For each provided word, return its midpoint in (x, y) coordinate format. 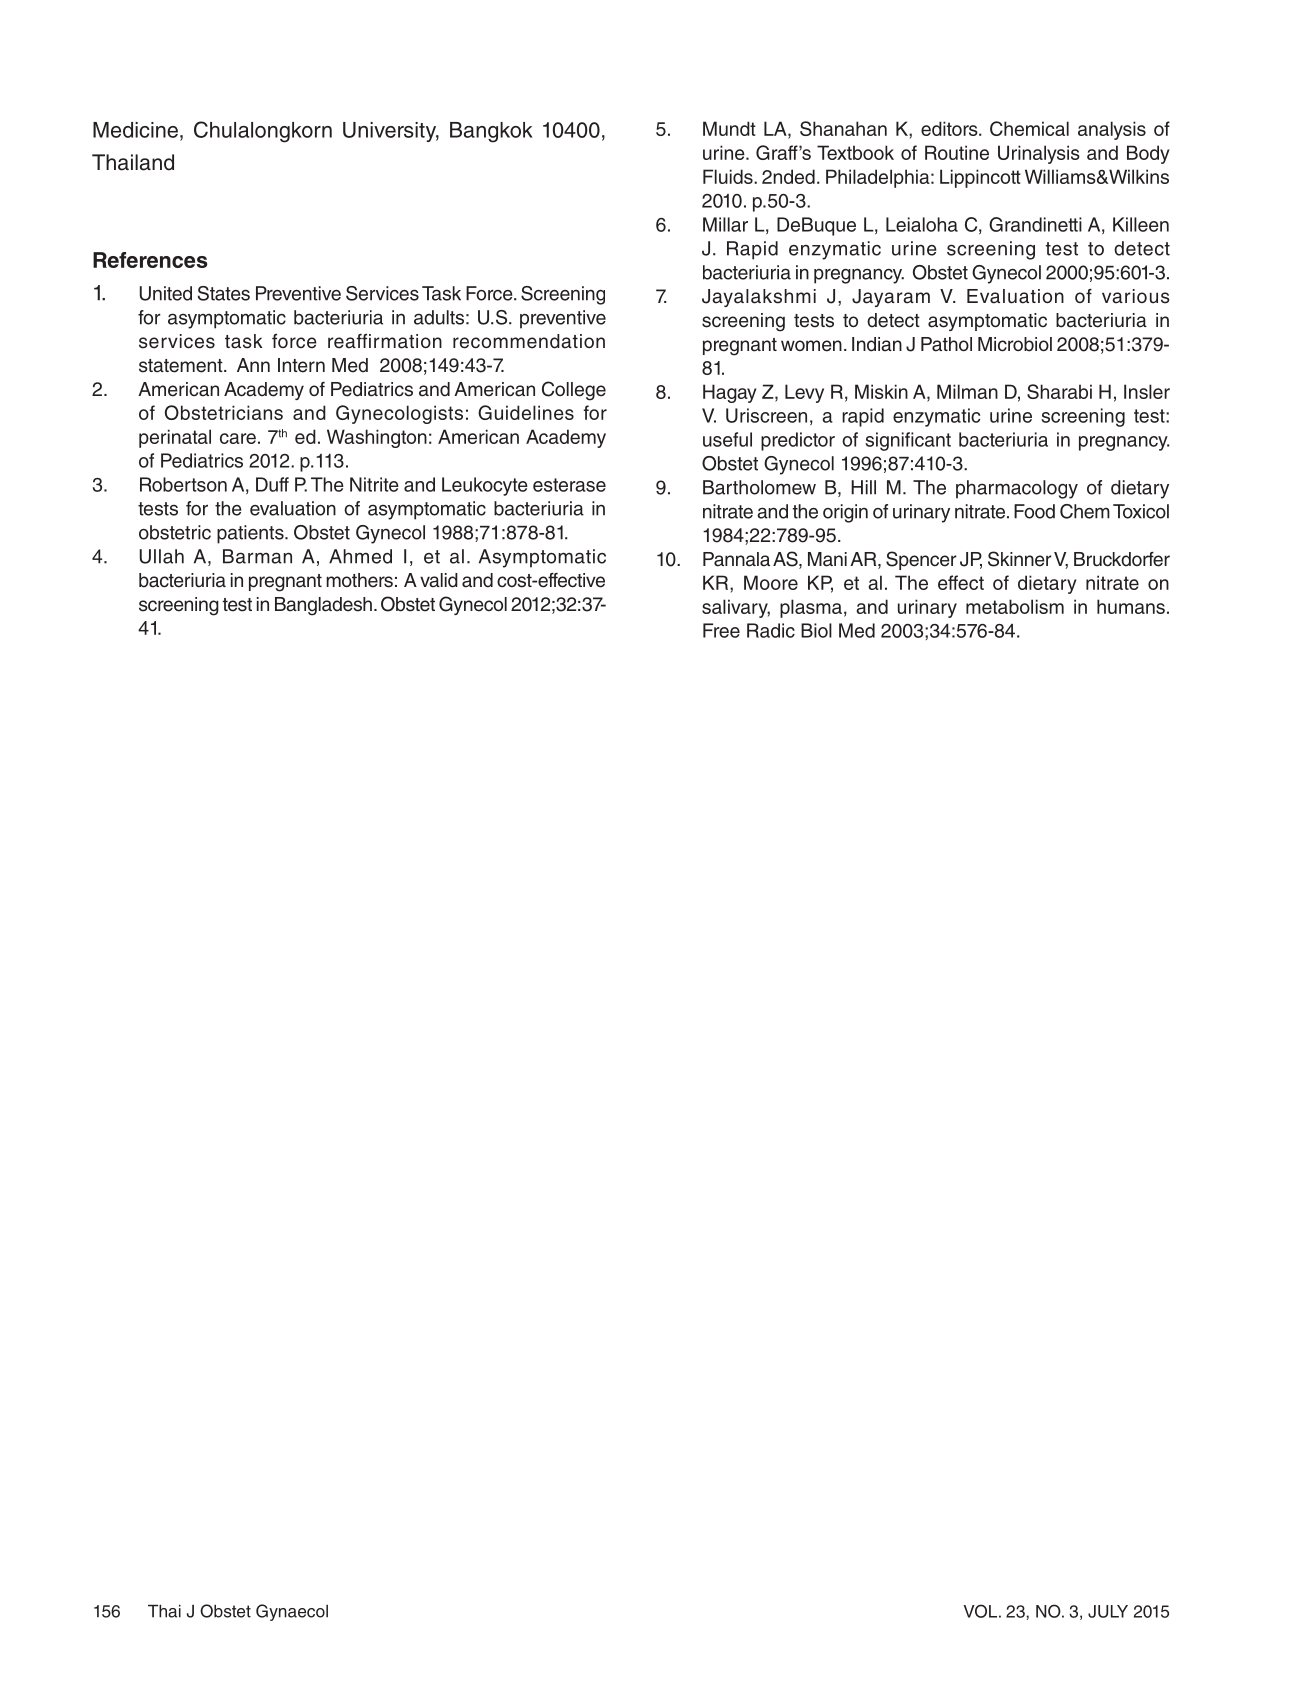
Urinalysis (1039, 154)
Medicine (135, 130)
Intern (301, 365)
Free (721, 630)
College (574, 391)
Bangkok (491, 132)
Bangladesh (323, 606)
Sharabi (1059, 391)
